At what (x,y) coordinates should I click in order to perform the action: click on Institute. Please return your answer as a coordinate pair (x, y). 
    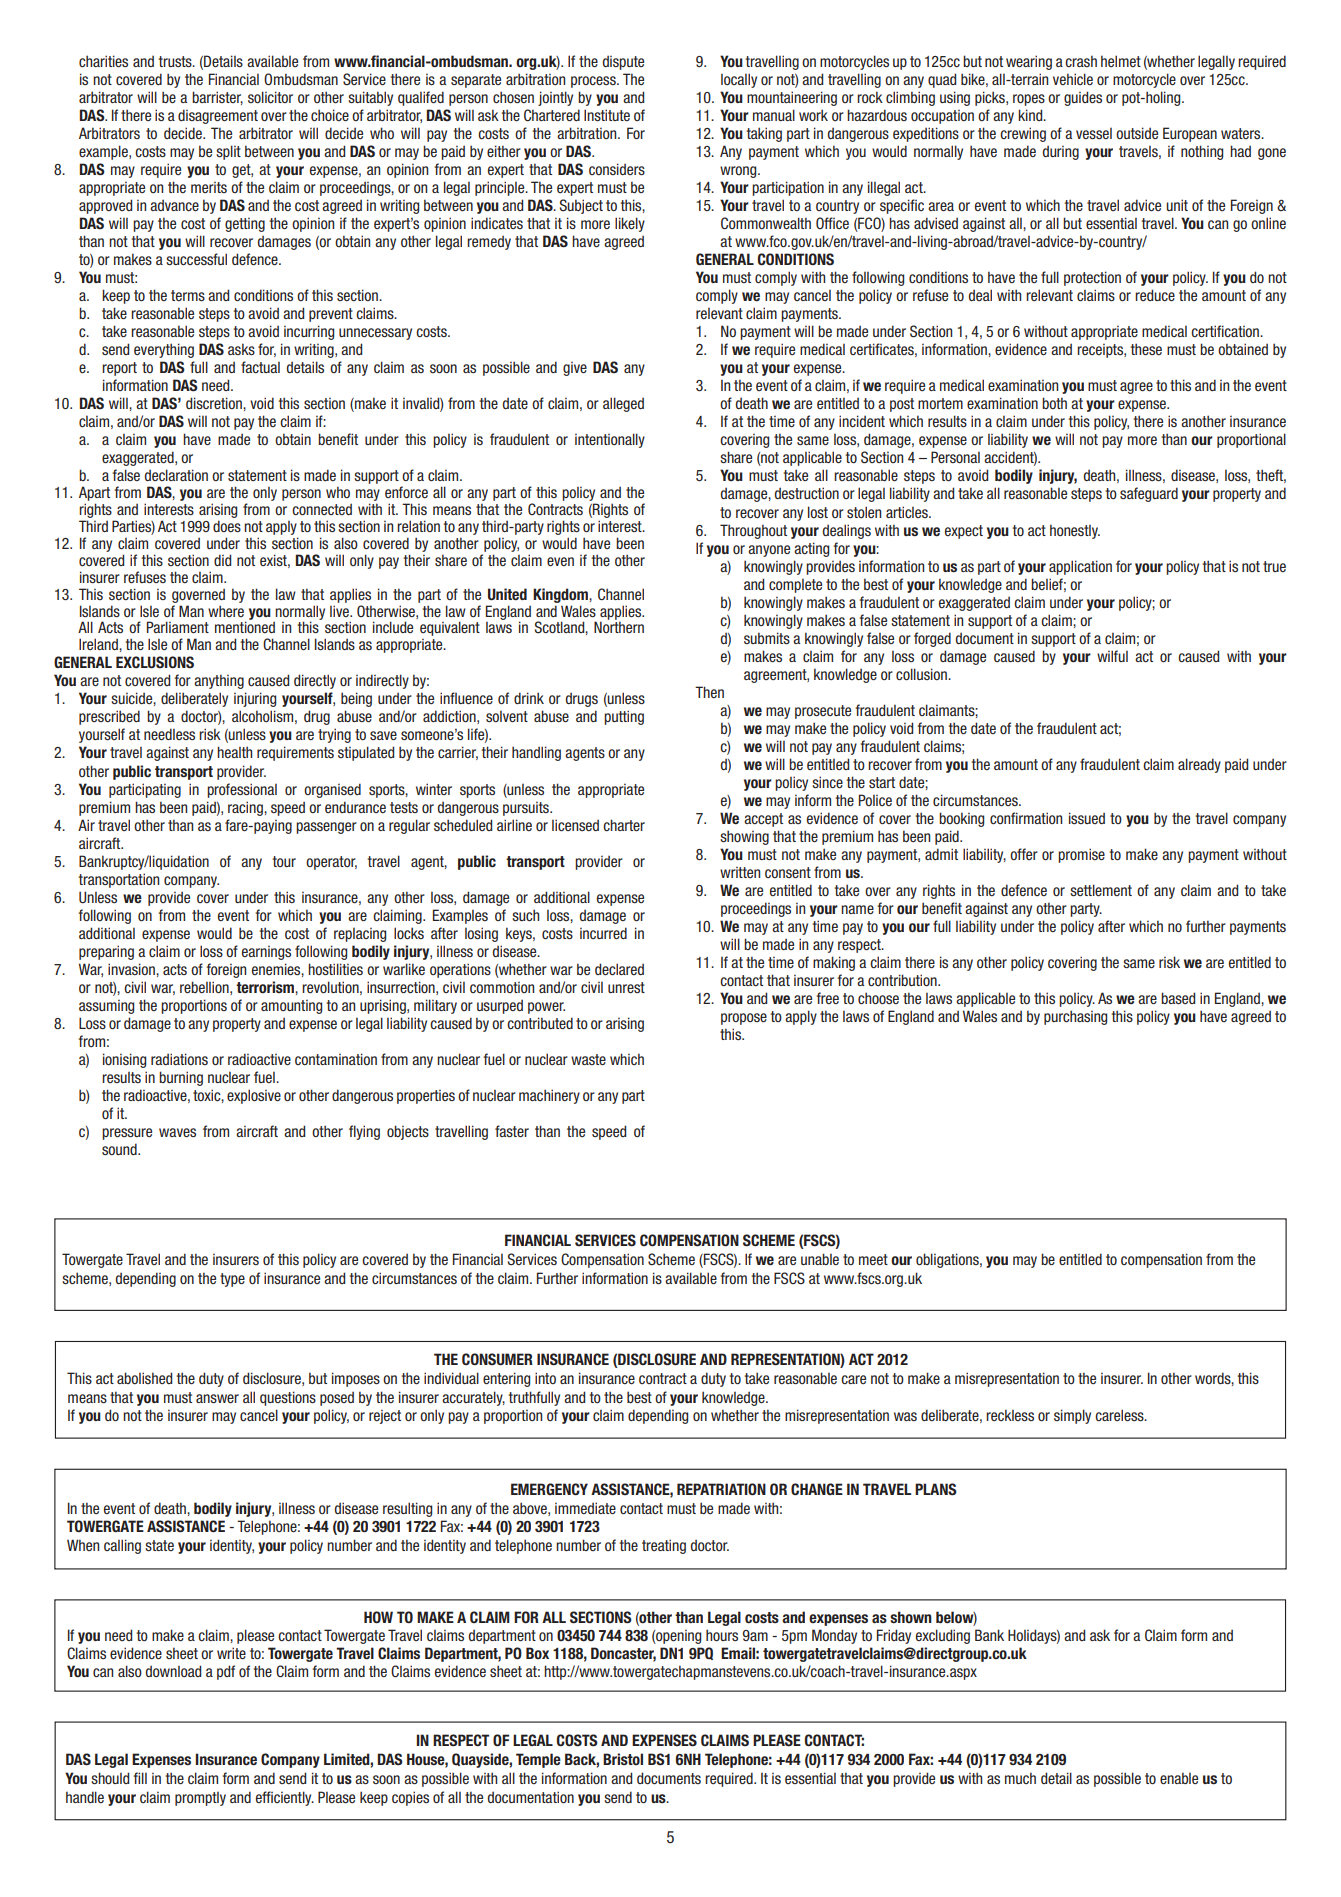
    Looking at the image, I should click on (607, 115).
